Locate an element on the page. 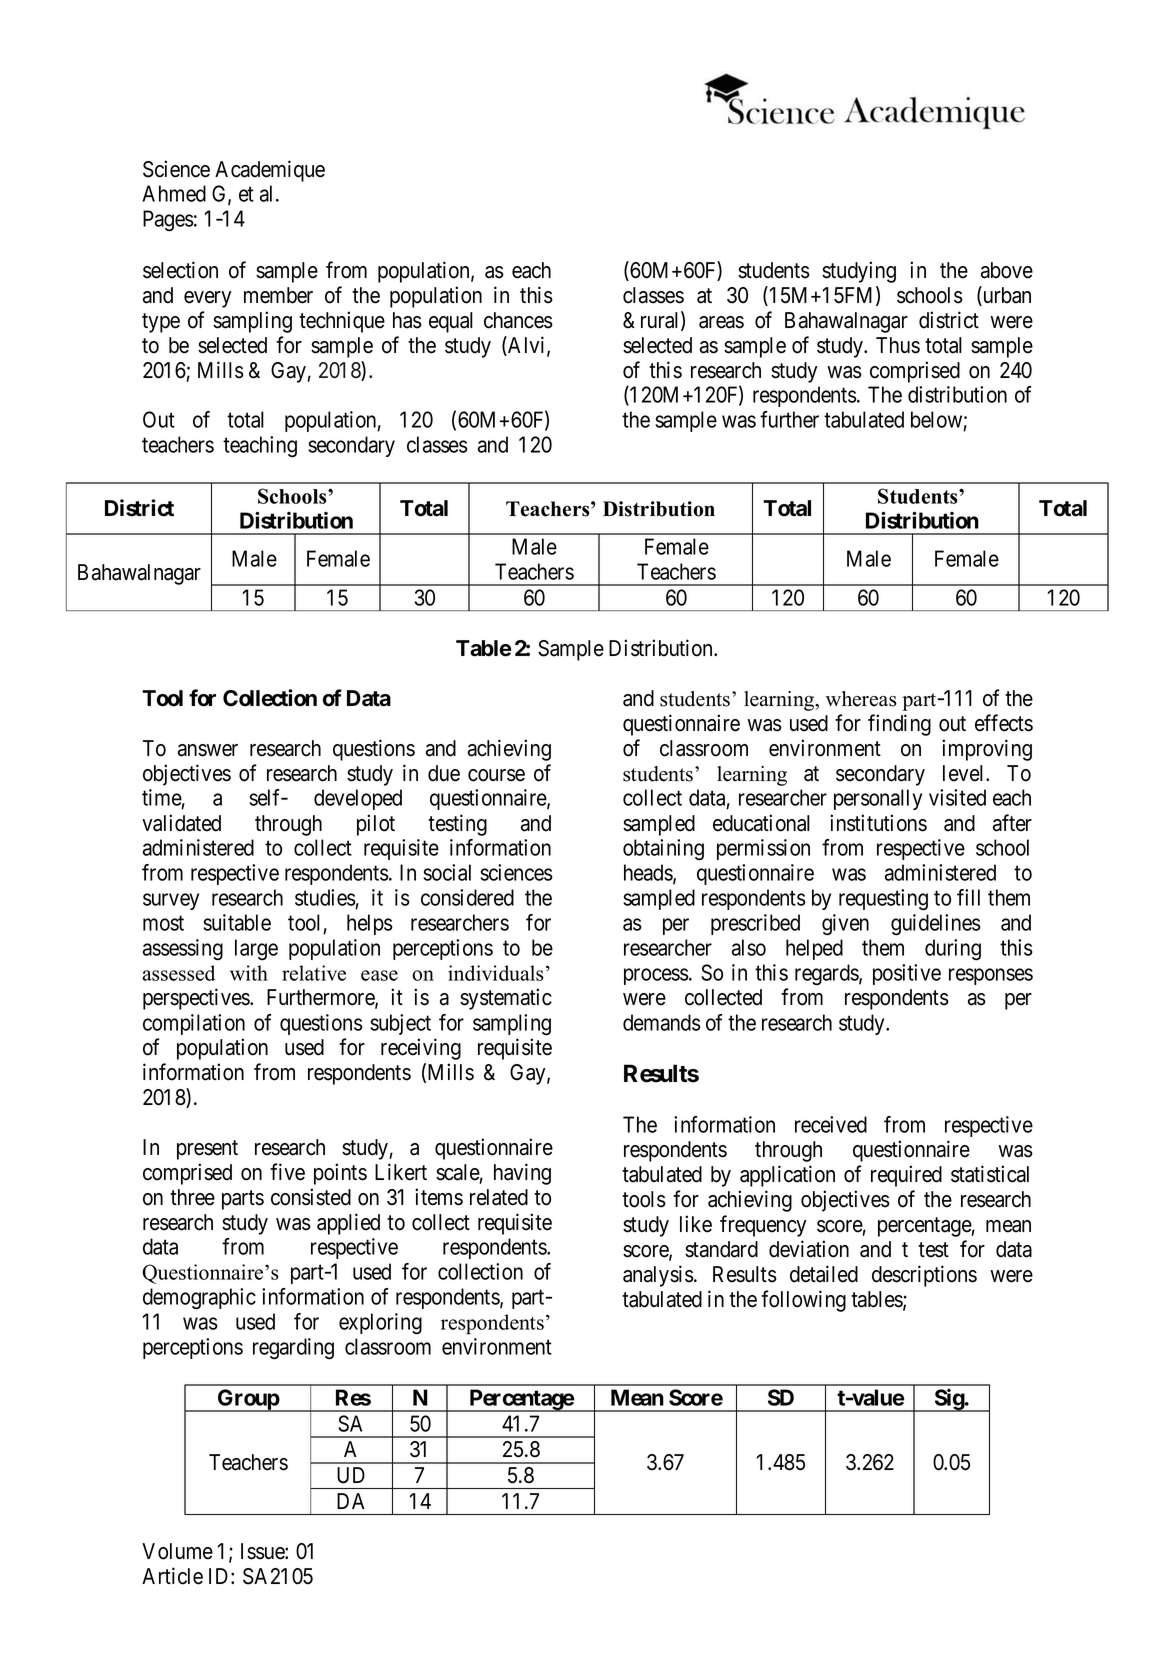 The height and width of the document is (1660, 1174). consisted is located at coordinates (311, 1197).
